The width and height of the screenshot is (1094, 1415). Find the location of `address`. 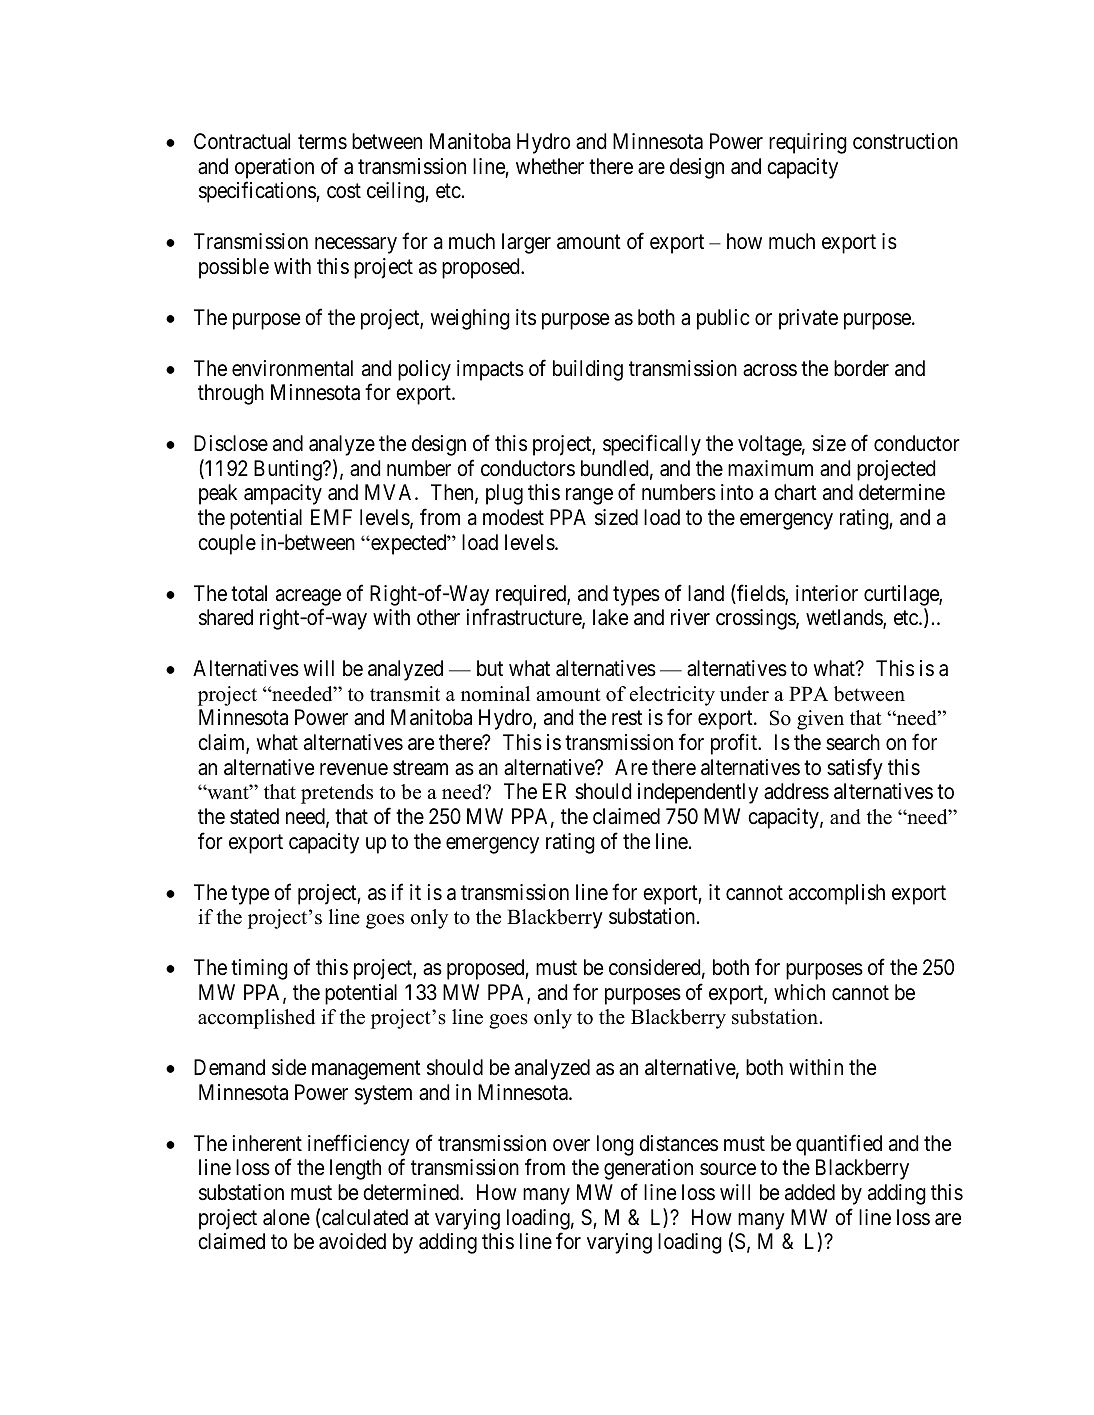

address is located at coordinates (796, 791).
